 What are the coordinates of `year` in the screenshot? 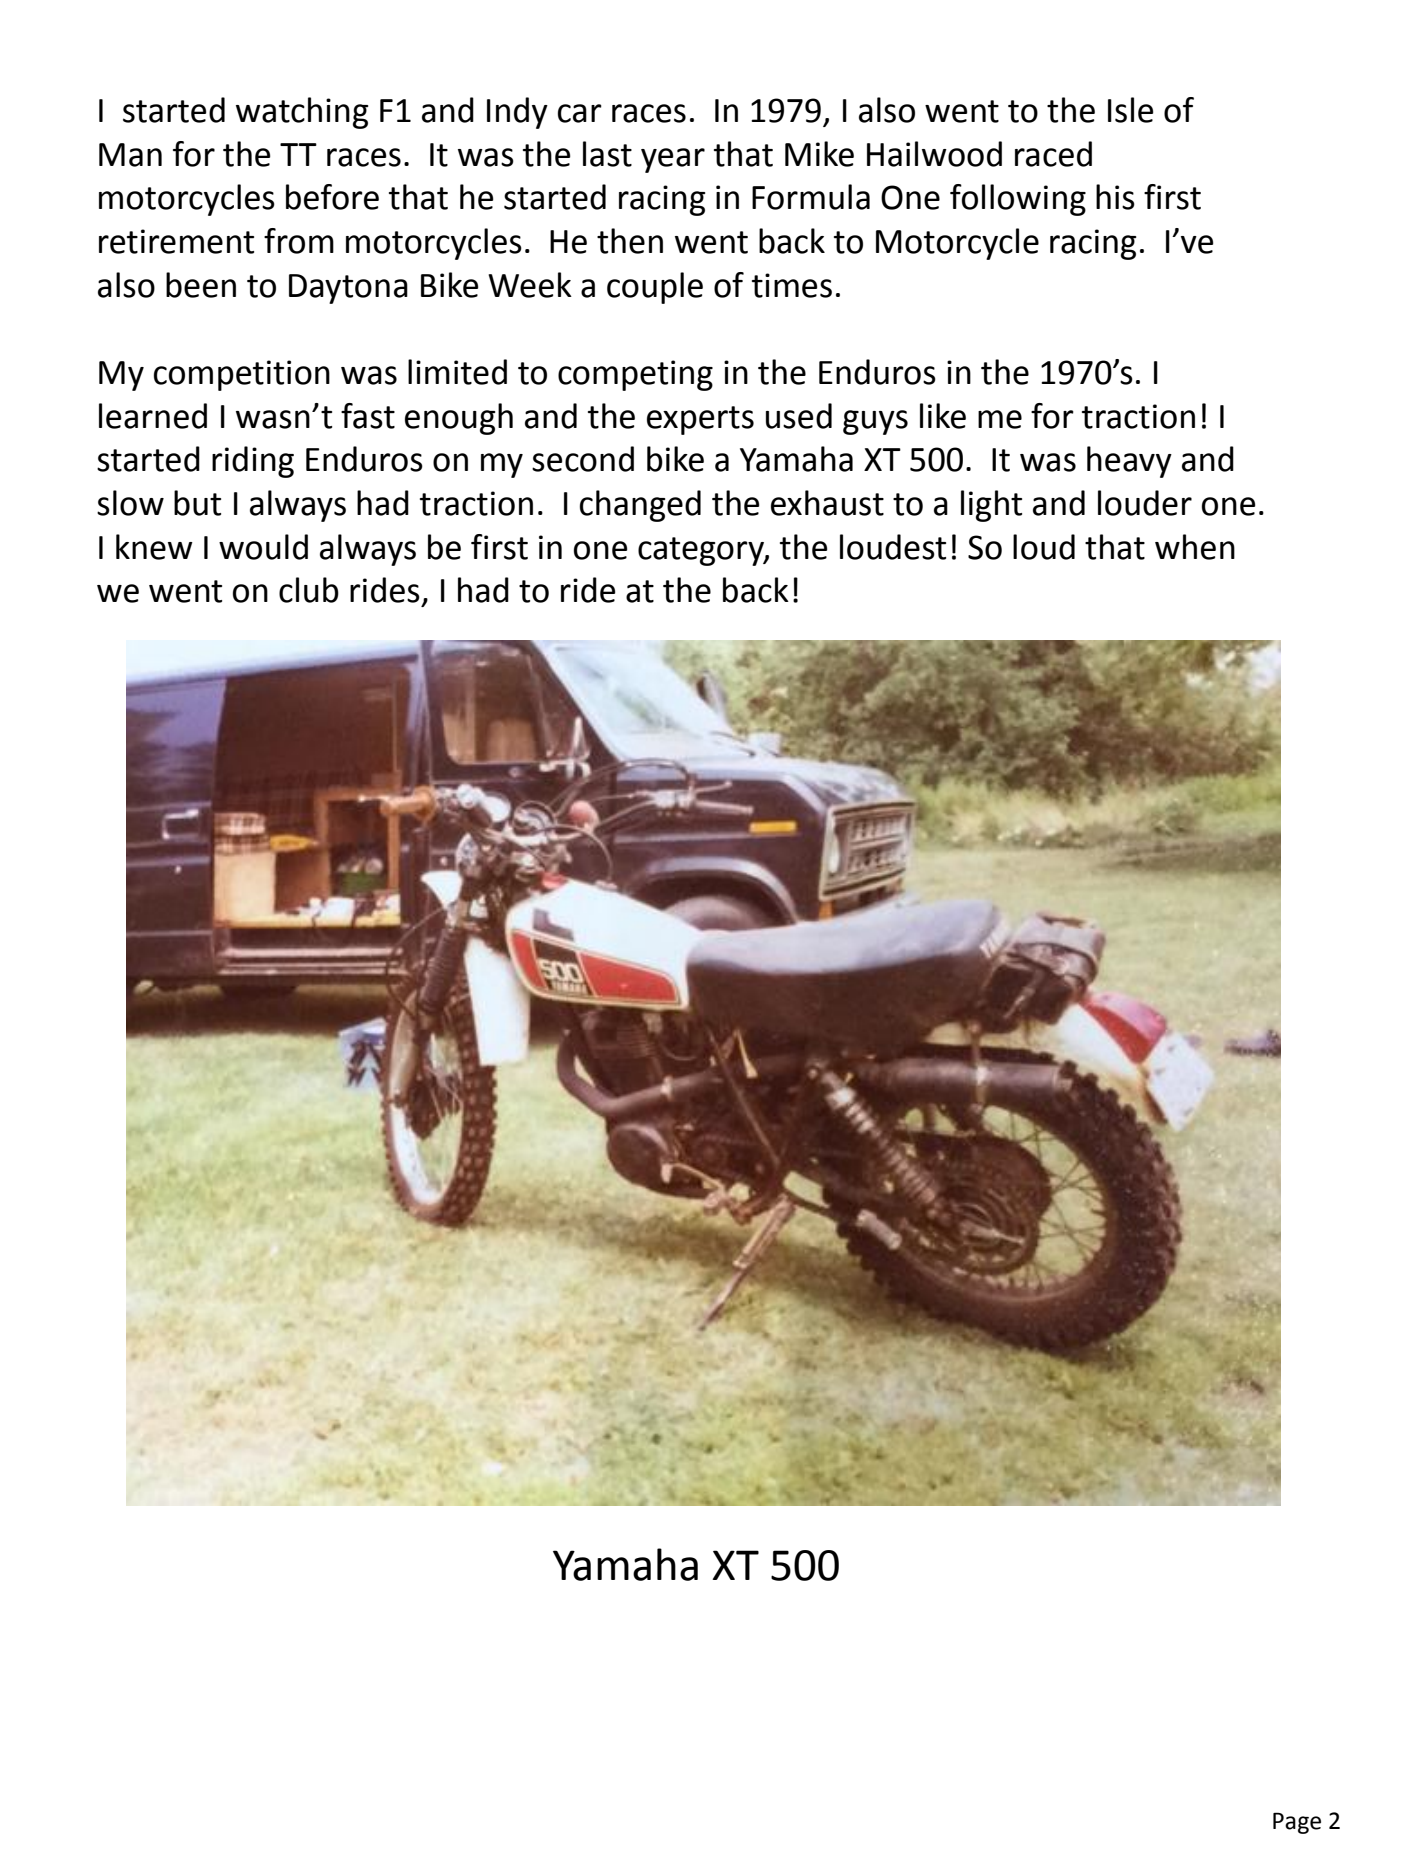 It's located at (673, 160).
